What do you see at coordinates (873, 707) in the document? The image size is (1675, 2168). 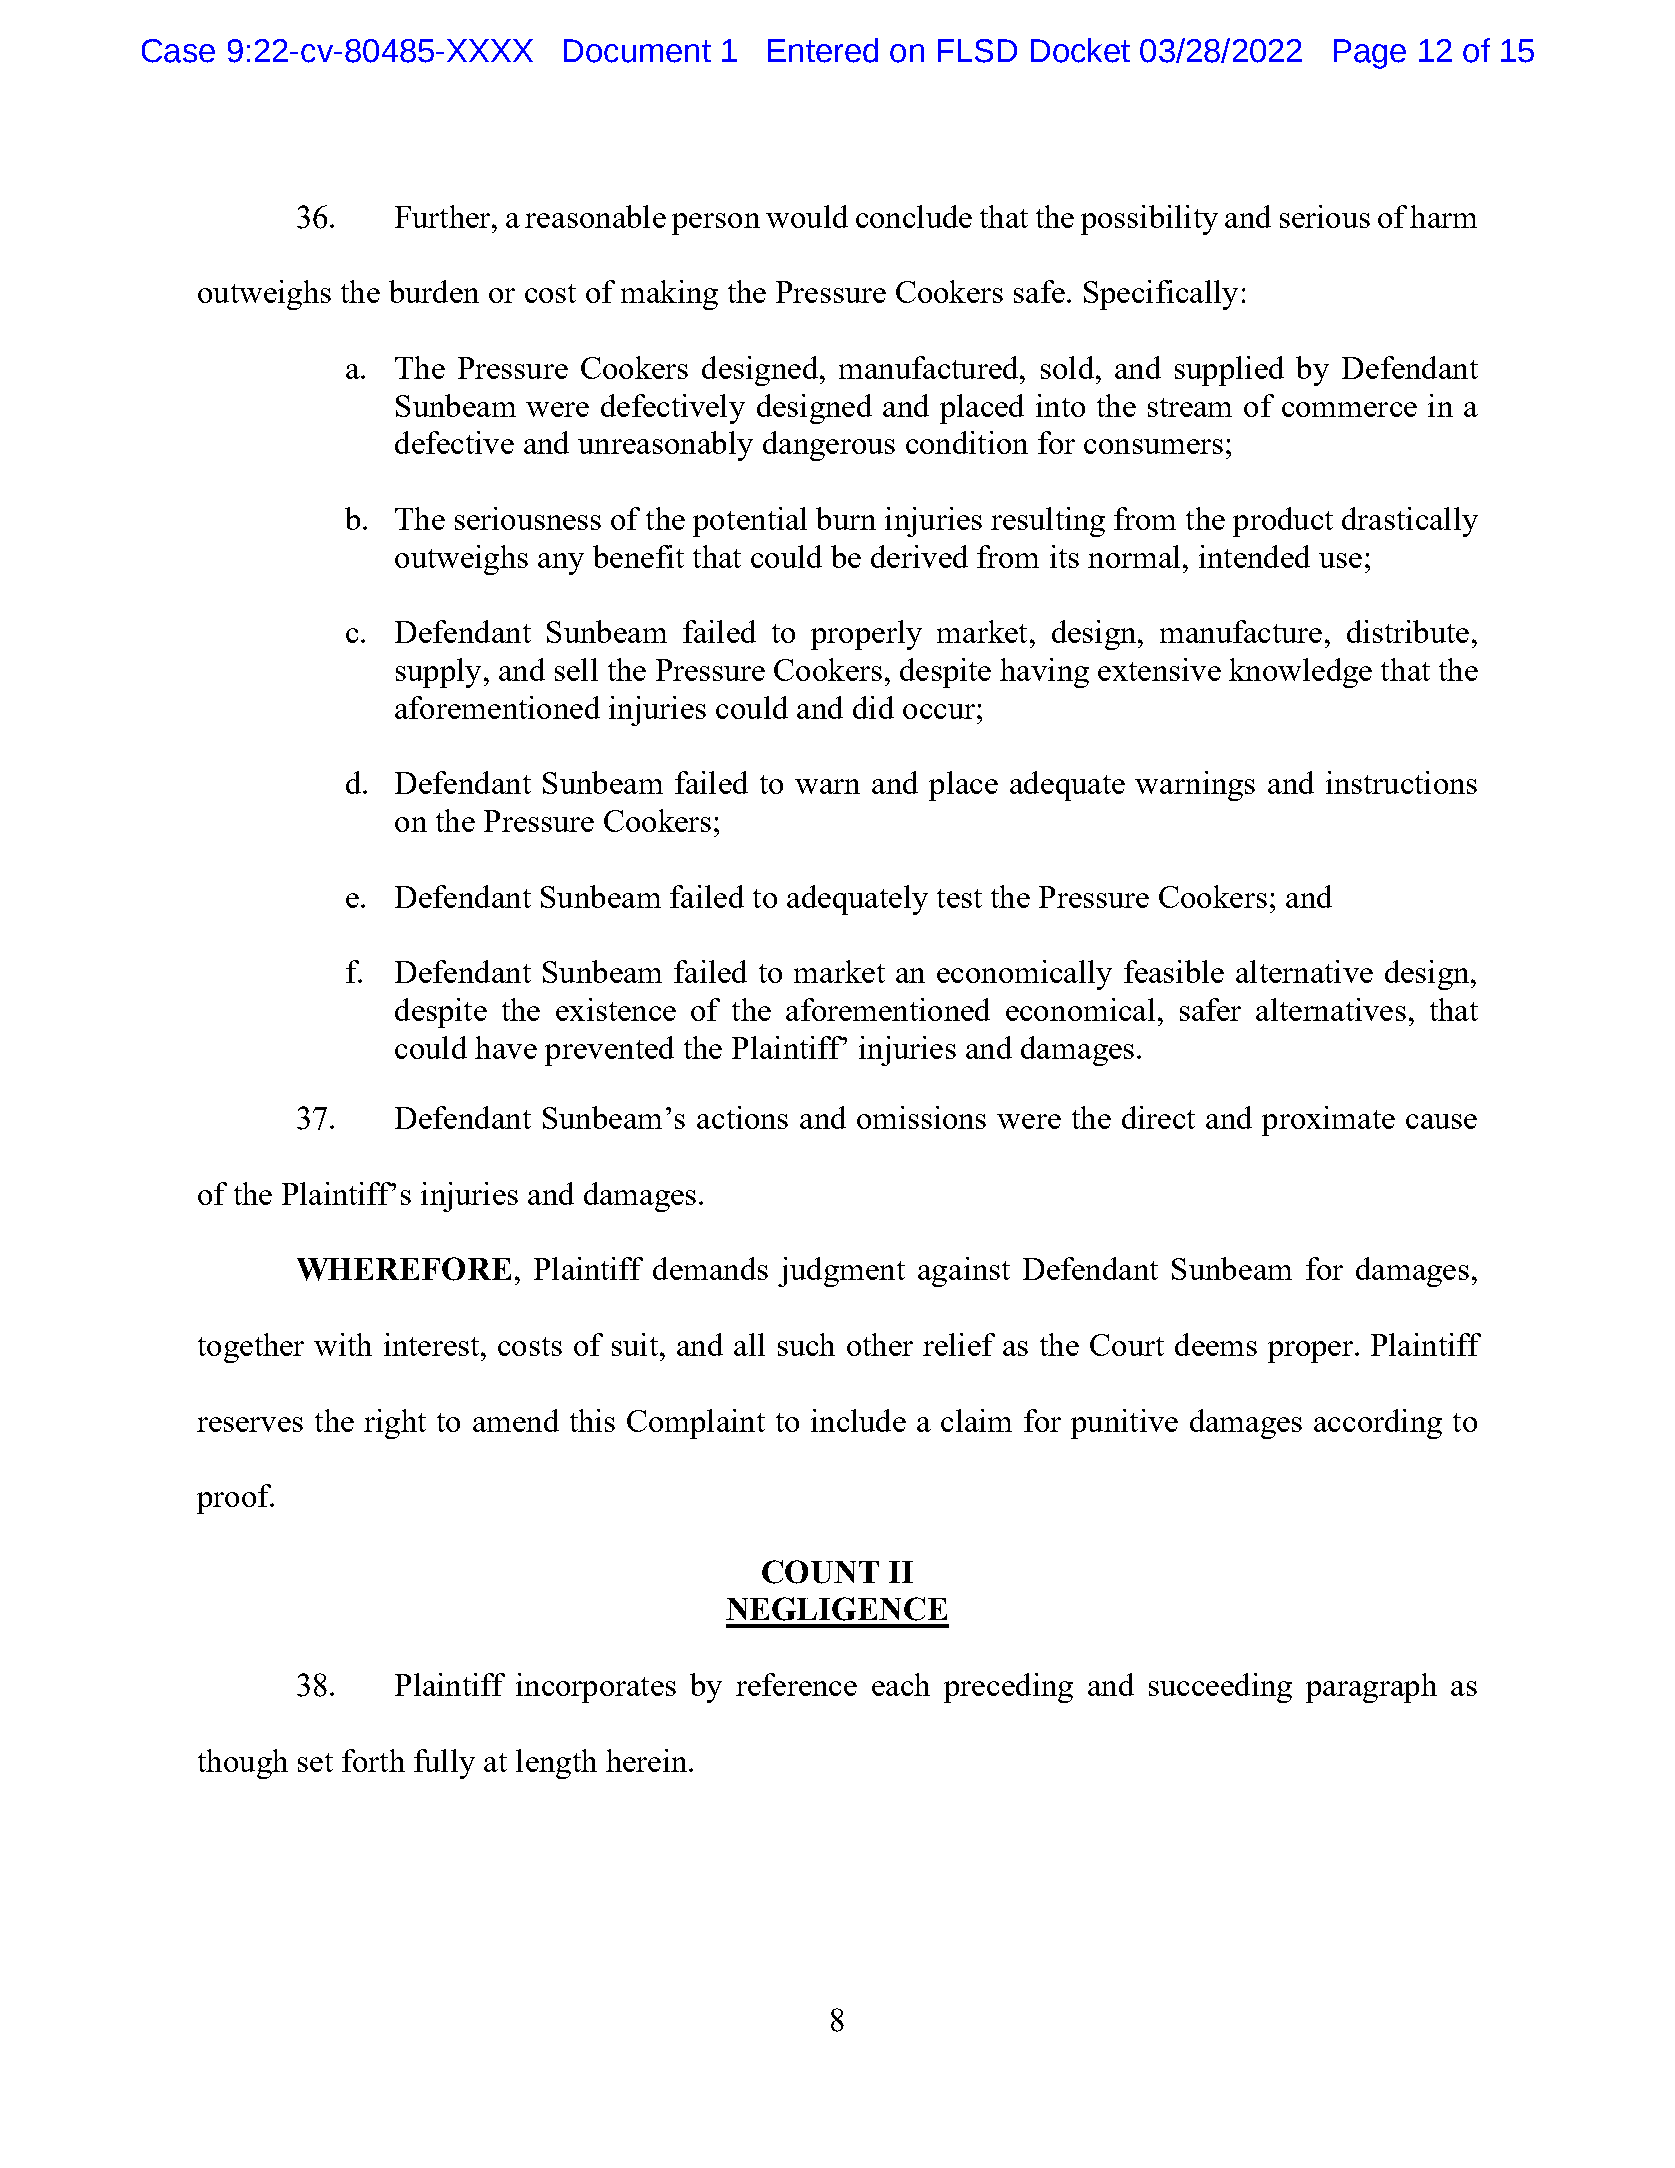 I see `did` at bounding box center [873, 707].
